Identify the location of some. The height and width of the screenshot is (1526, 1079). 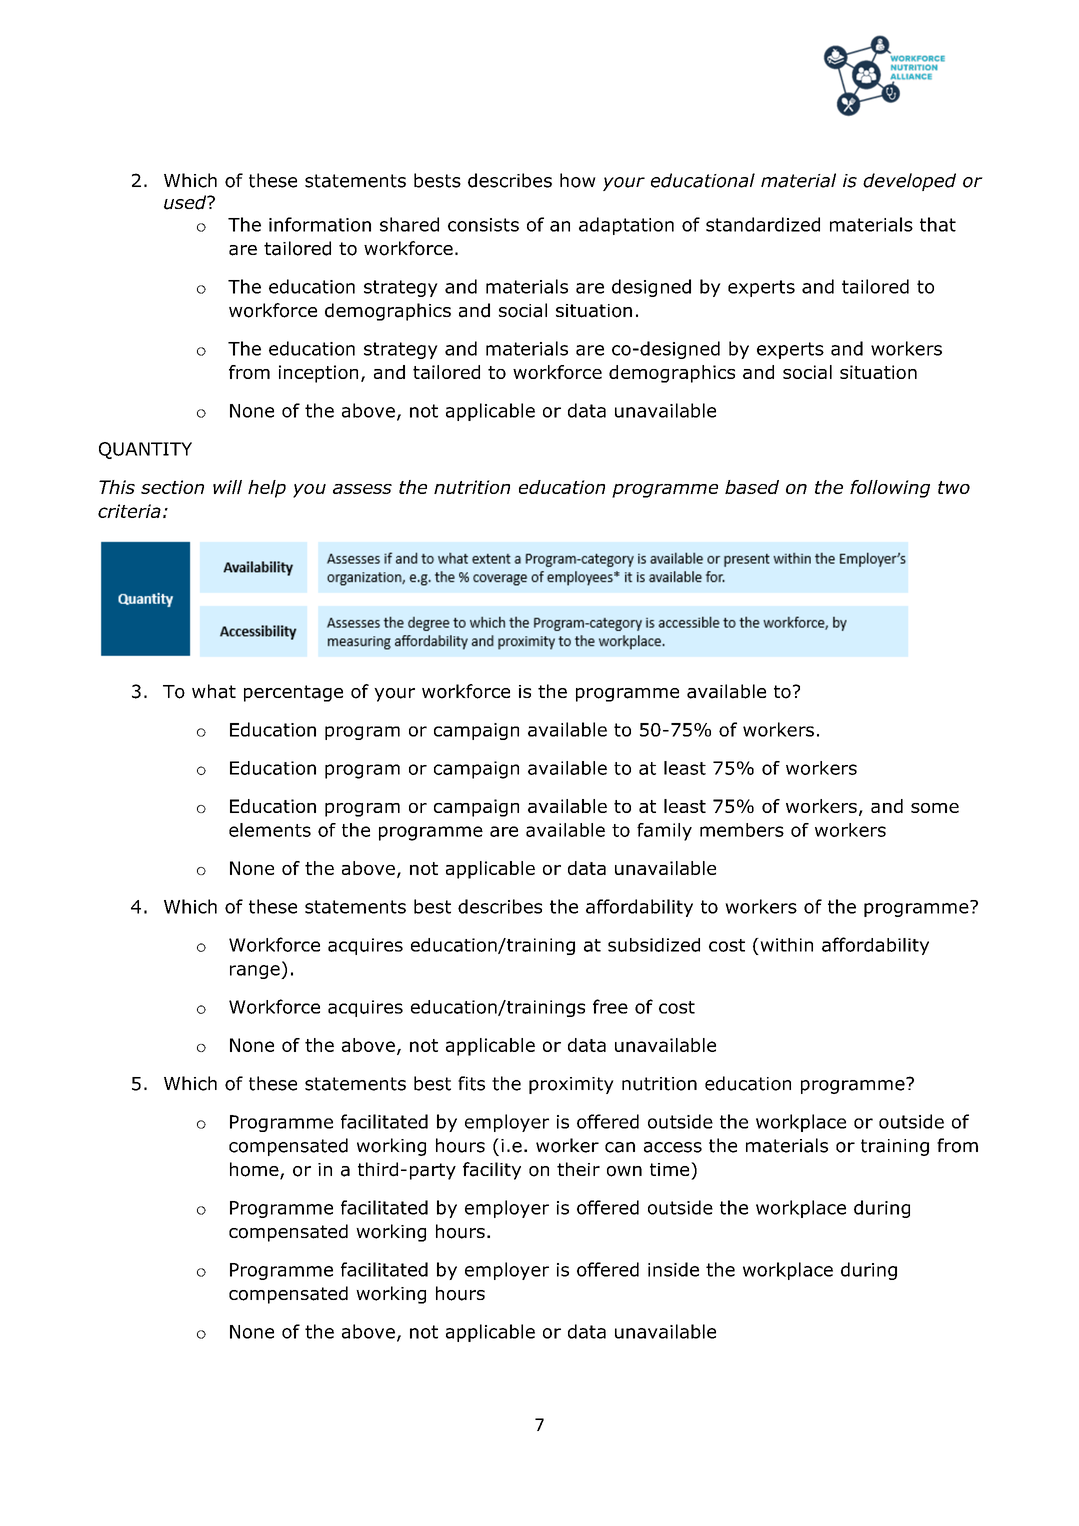
(935, 808).
